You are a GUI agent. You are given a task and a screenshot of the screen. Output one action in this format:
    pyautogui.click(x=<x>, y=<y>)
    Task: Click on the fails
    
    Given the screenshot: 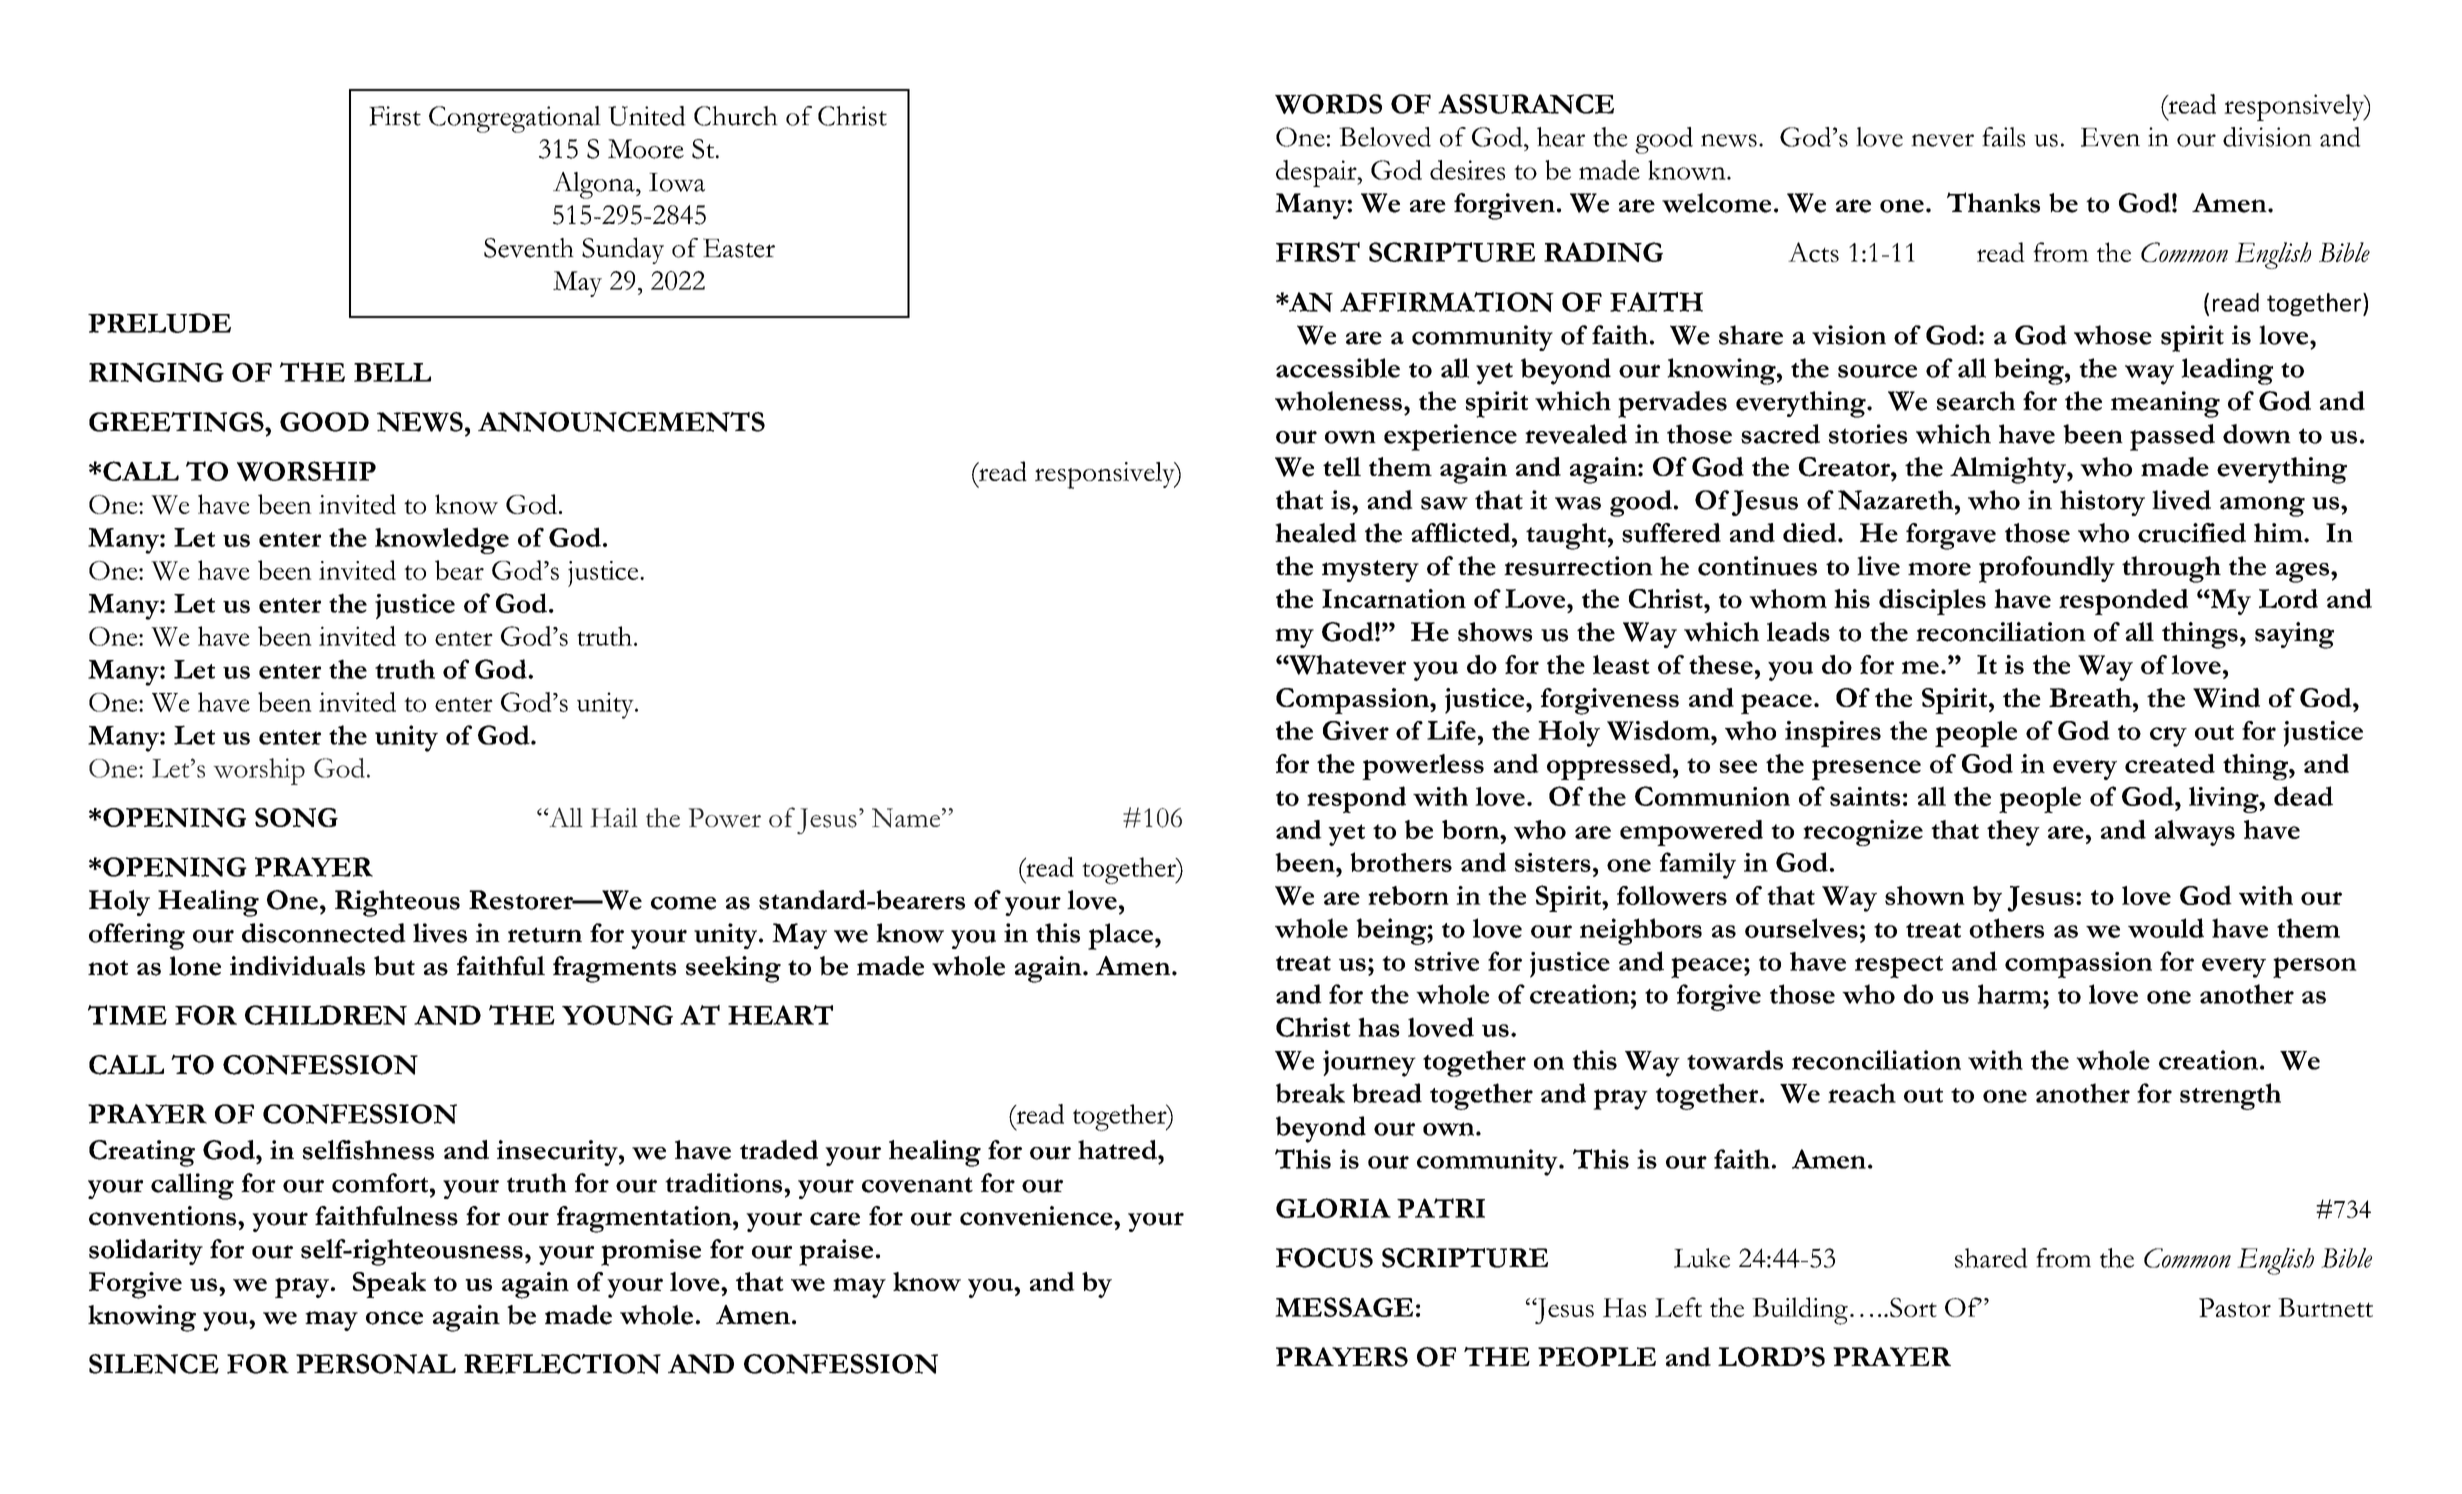 What is the action you would take?
    pyautogui.click(x=2003, y=137)
